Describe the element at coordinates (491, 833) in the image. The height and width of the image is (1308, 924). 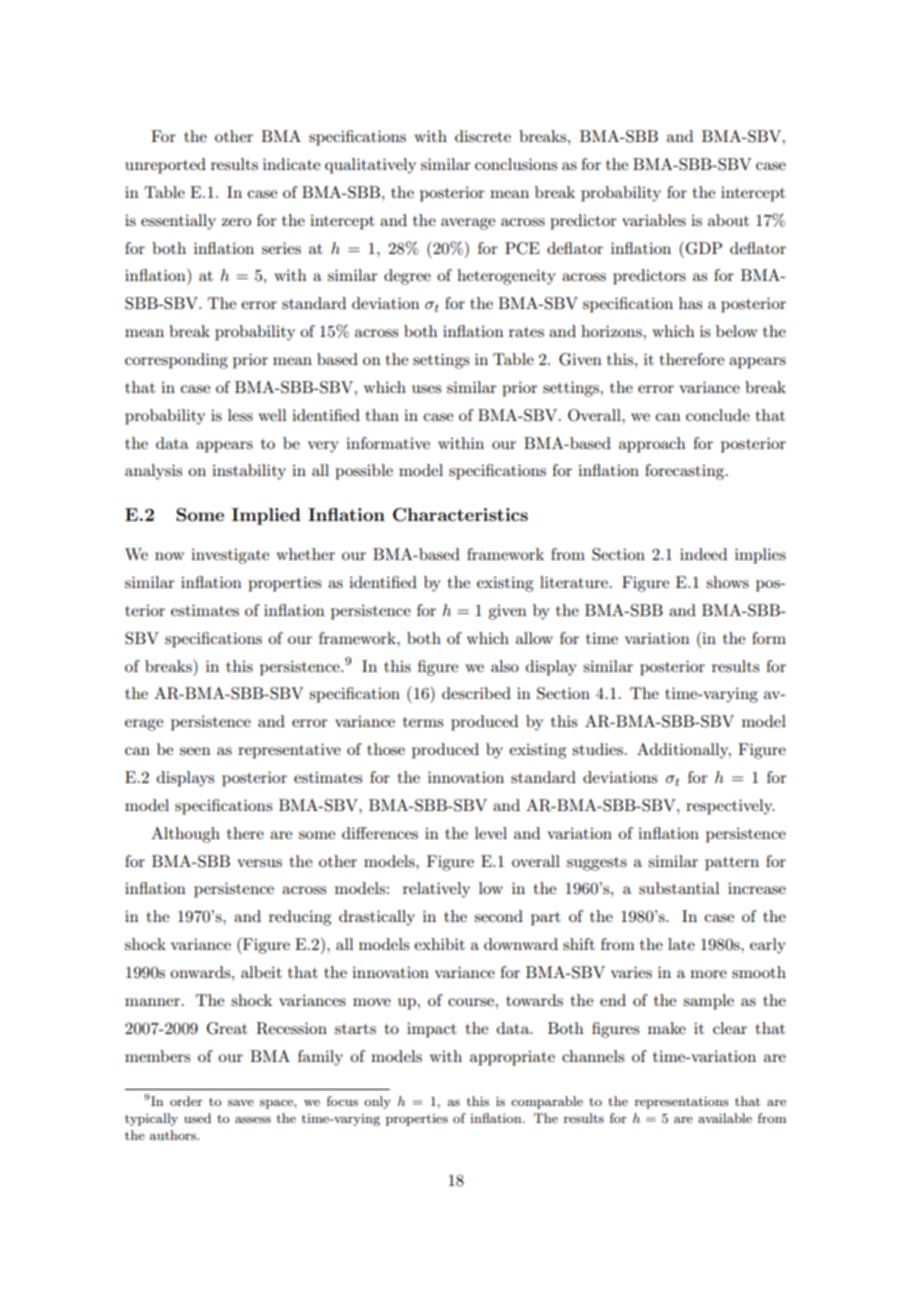
I see `level` at that location.
